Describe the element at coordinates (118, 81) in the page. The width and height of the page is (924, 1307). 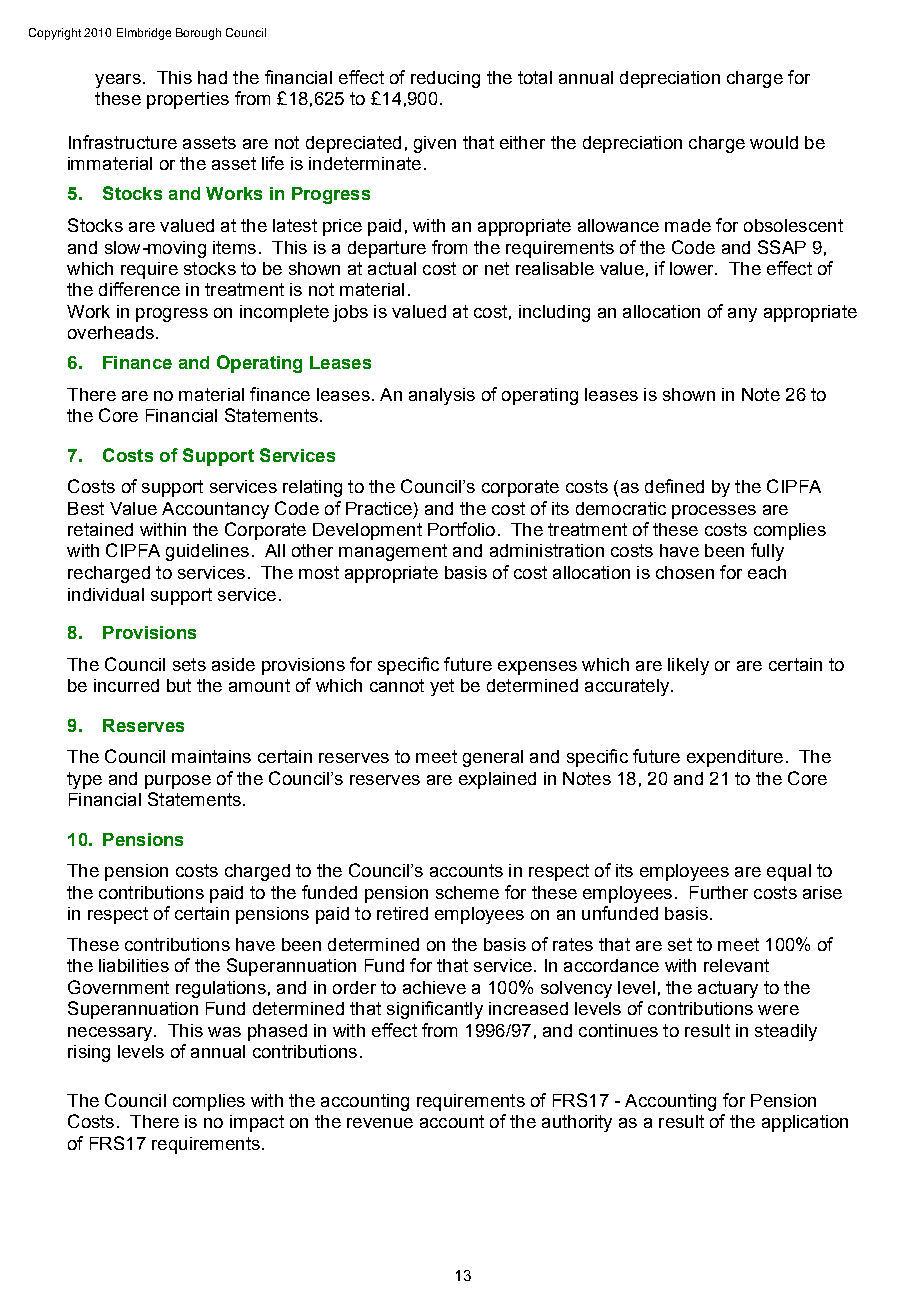
I see `years` at that location.
